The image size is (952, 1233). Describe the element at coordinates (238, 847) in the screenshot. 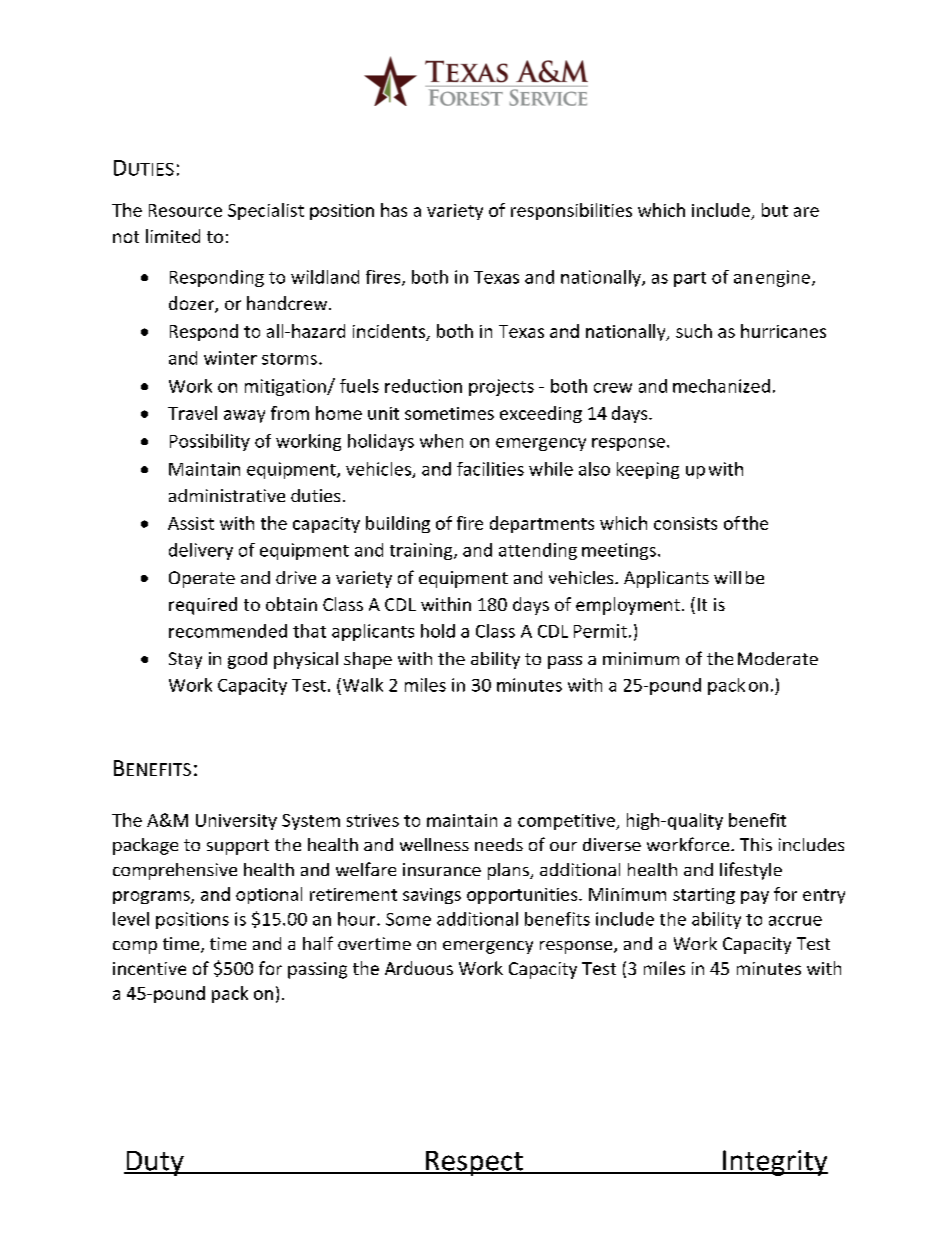

I see `support` at that location.
